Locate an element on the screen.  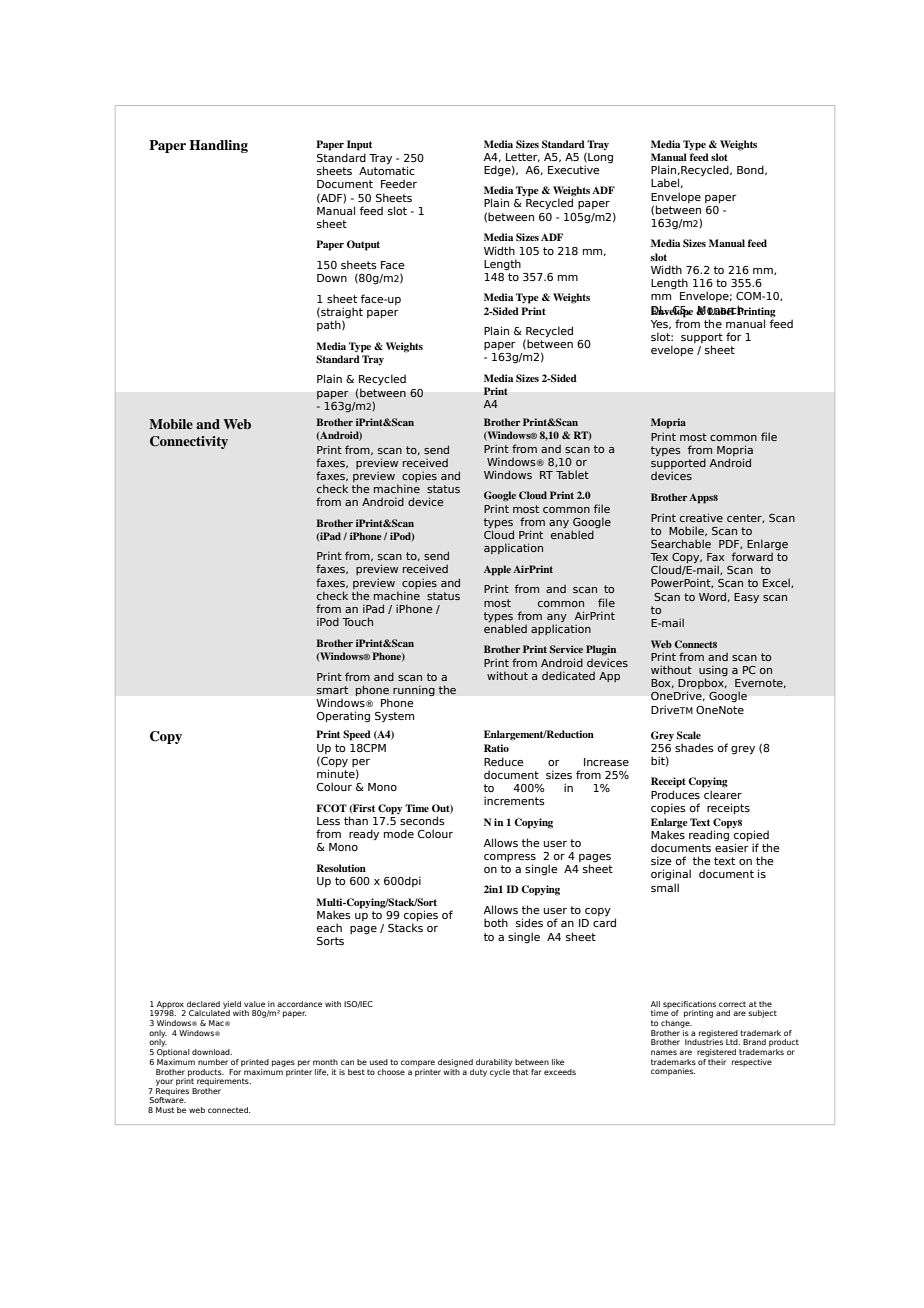
Less is located at coordinates (328, 821).
